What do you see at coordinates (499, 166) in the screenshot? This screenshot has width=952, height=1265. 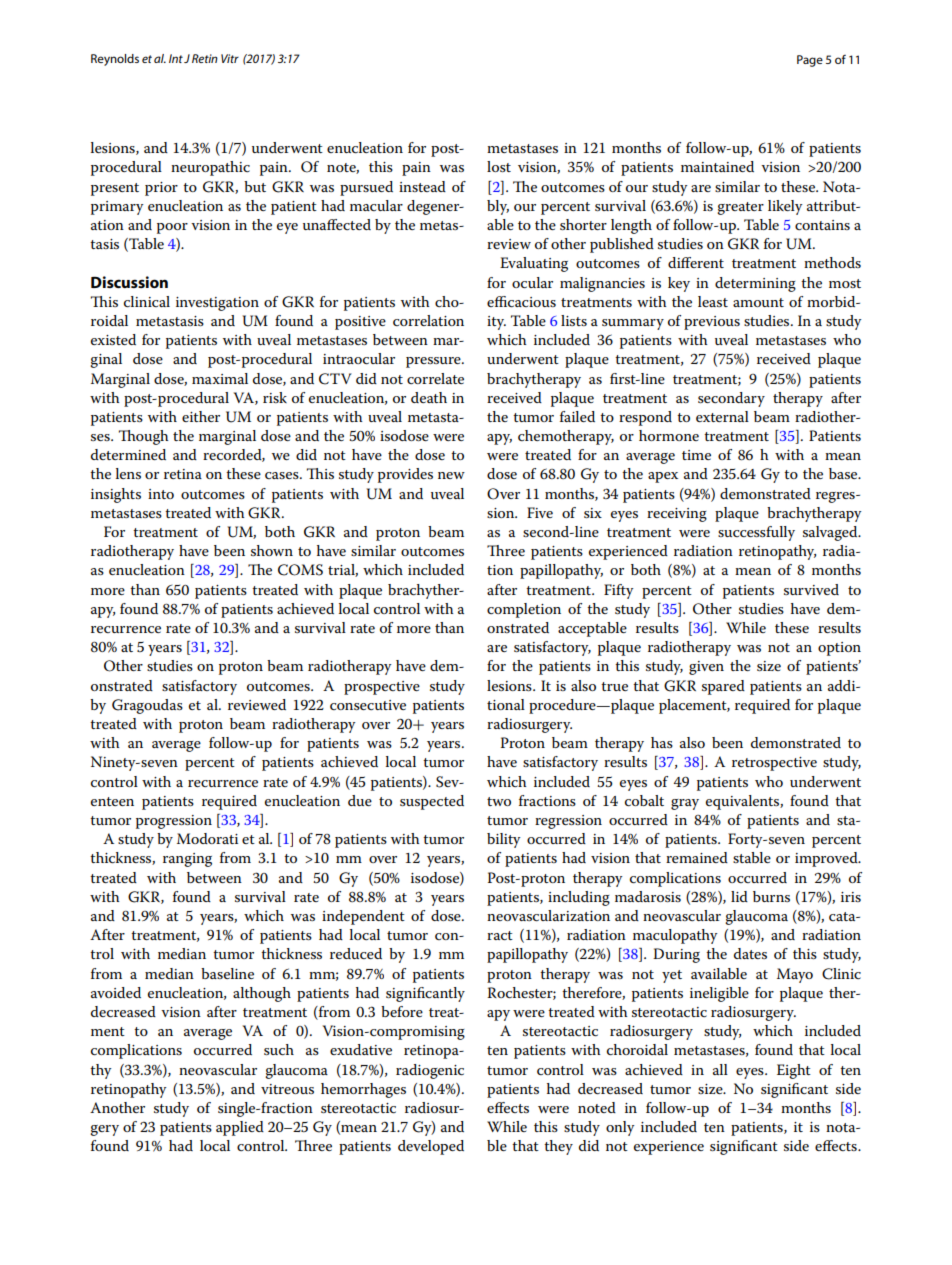 I see `lost` at bounding box center [499, 166].
